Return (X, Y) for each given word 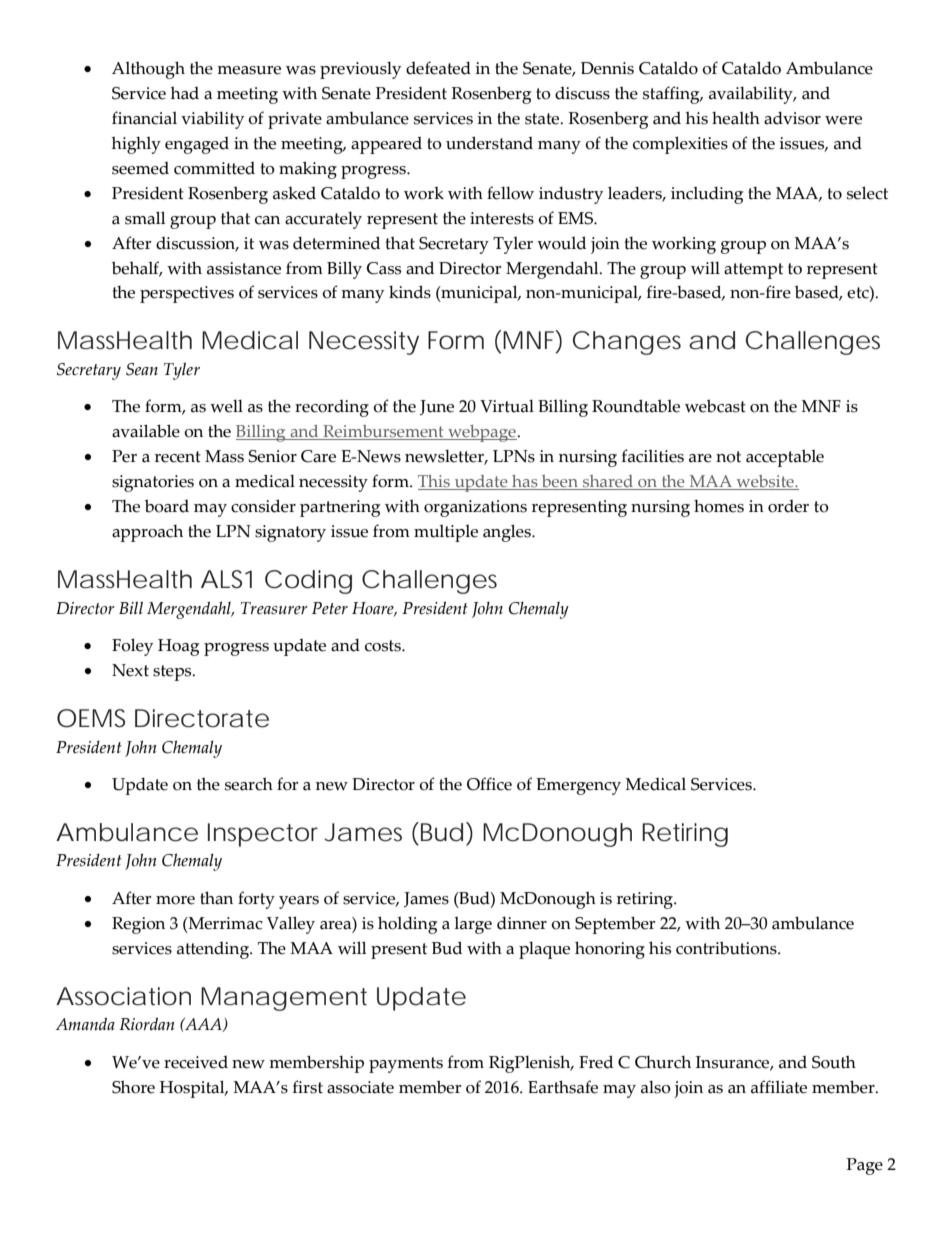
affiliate (779, 1087)
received (196, 1062)
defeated (438, 68)
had (185, 93)
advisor (792, 118)
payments (406, 1065)
